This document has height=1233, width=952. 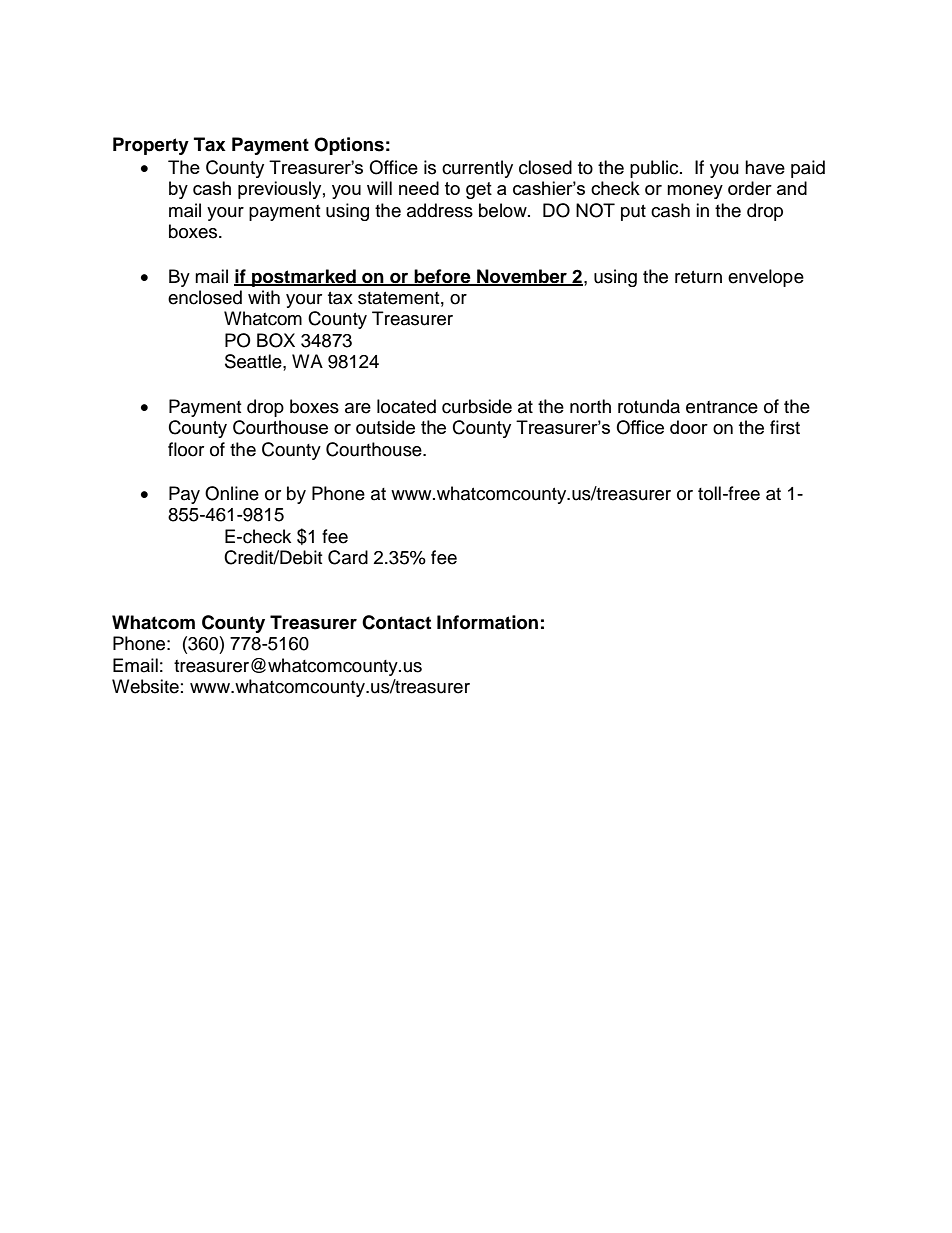 What do you see at coordinates (722, 407) in the document?
I see `entrance` at bounding box center [722, 407].
